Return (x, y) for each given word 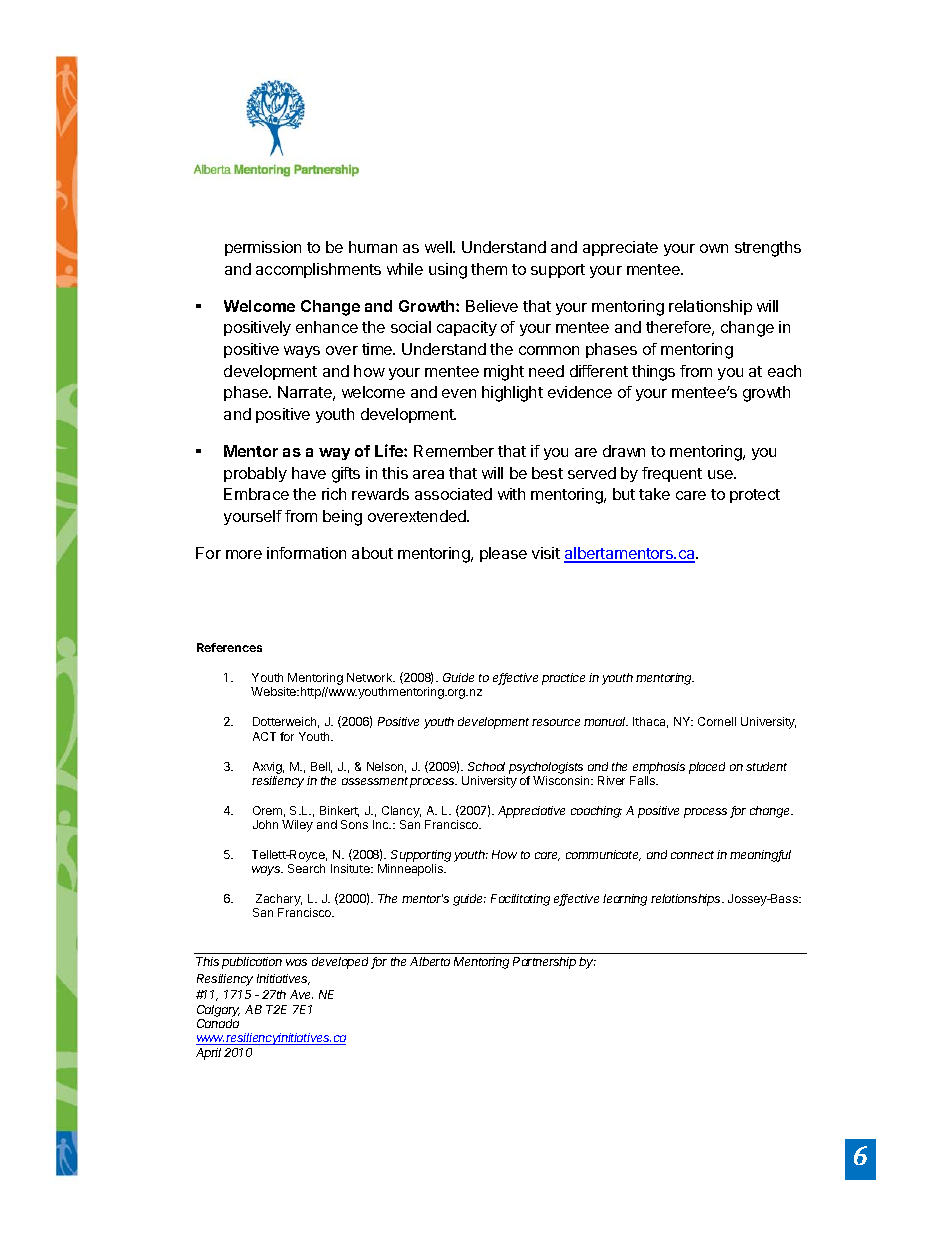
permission (263, 248)
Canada (218, 1023)
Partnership (544, 963)
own (714, 248)
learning (625, 900)
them (489, 269)
